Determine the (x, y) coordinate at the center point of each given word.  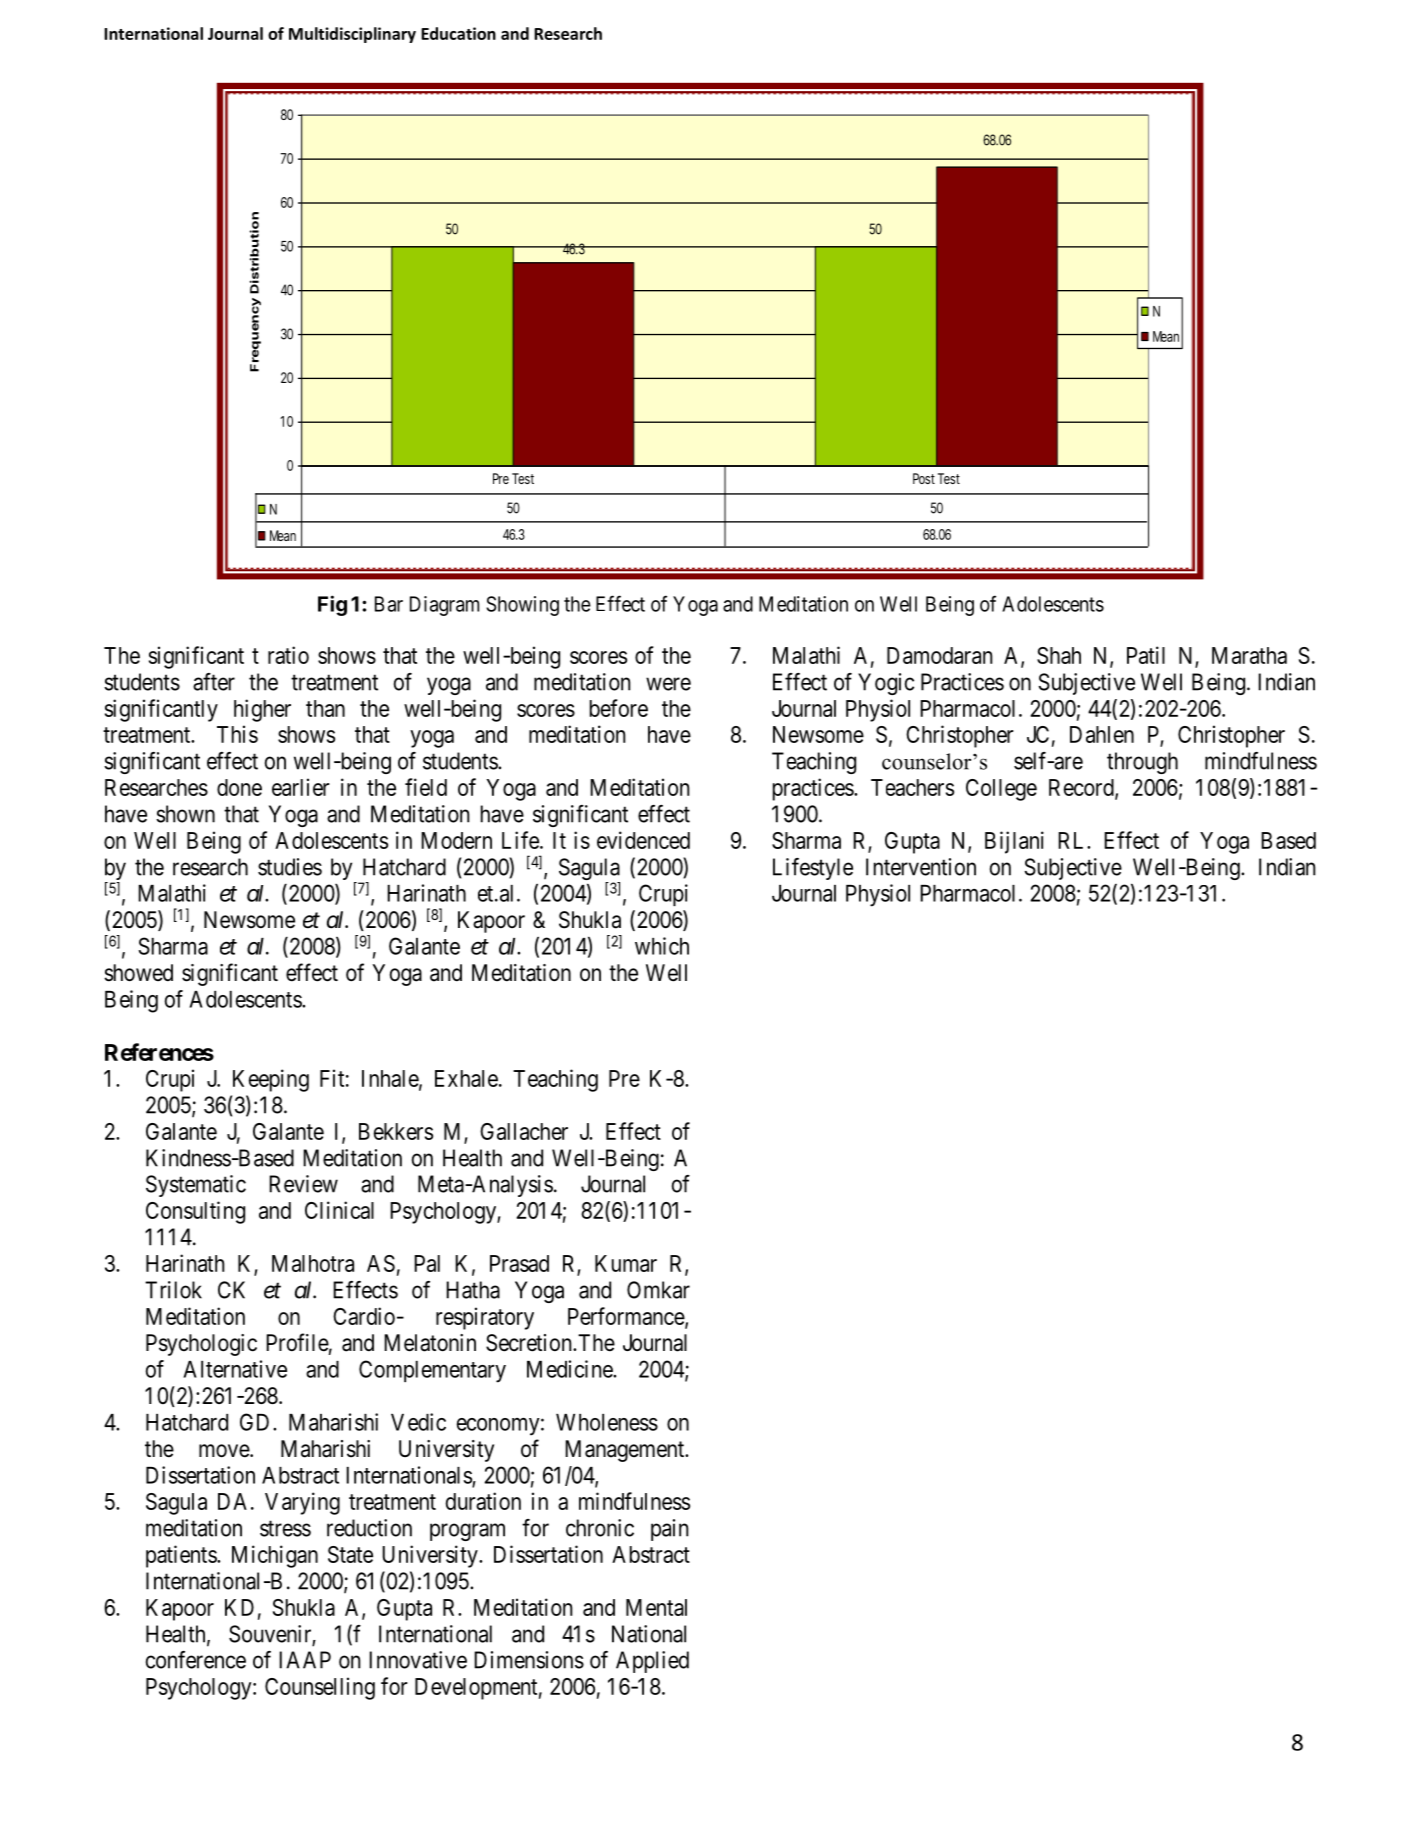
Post (924, 478)
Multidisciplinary (352, 35)
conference (196, 1660)
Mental (656, 1607)
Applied (652, 1662)
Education (458, 33)
